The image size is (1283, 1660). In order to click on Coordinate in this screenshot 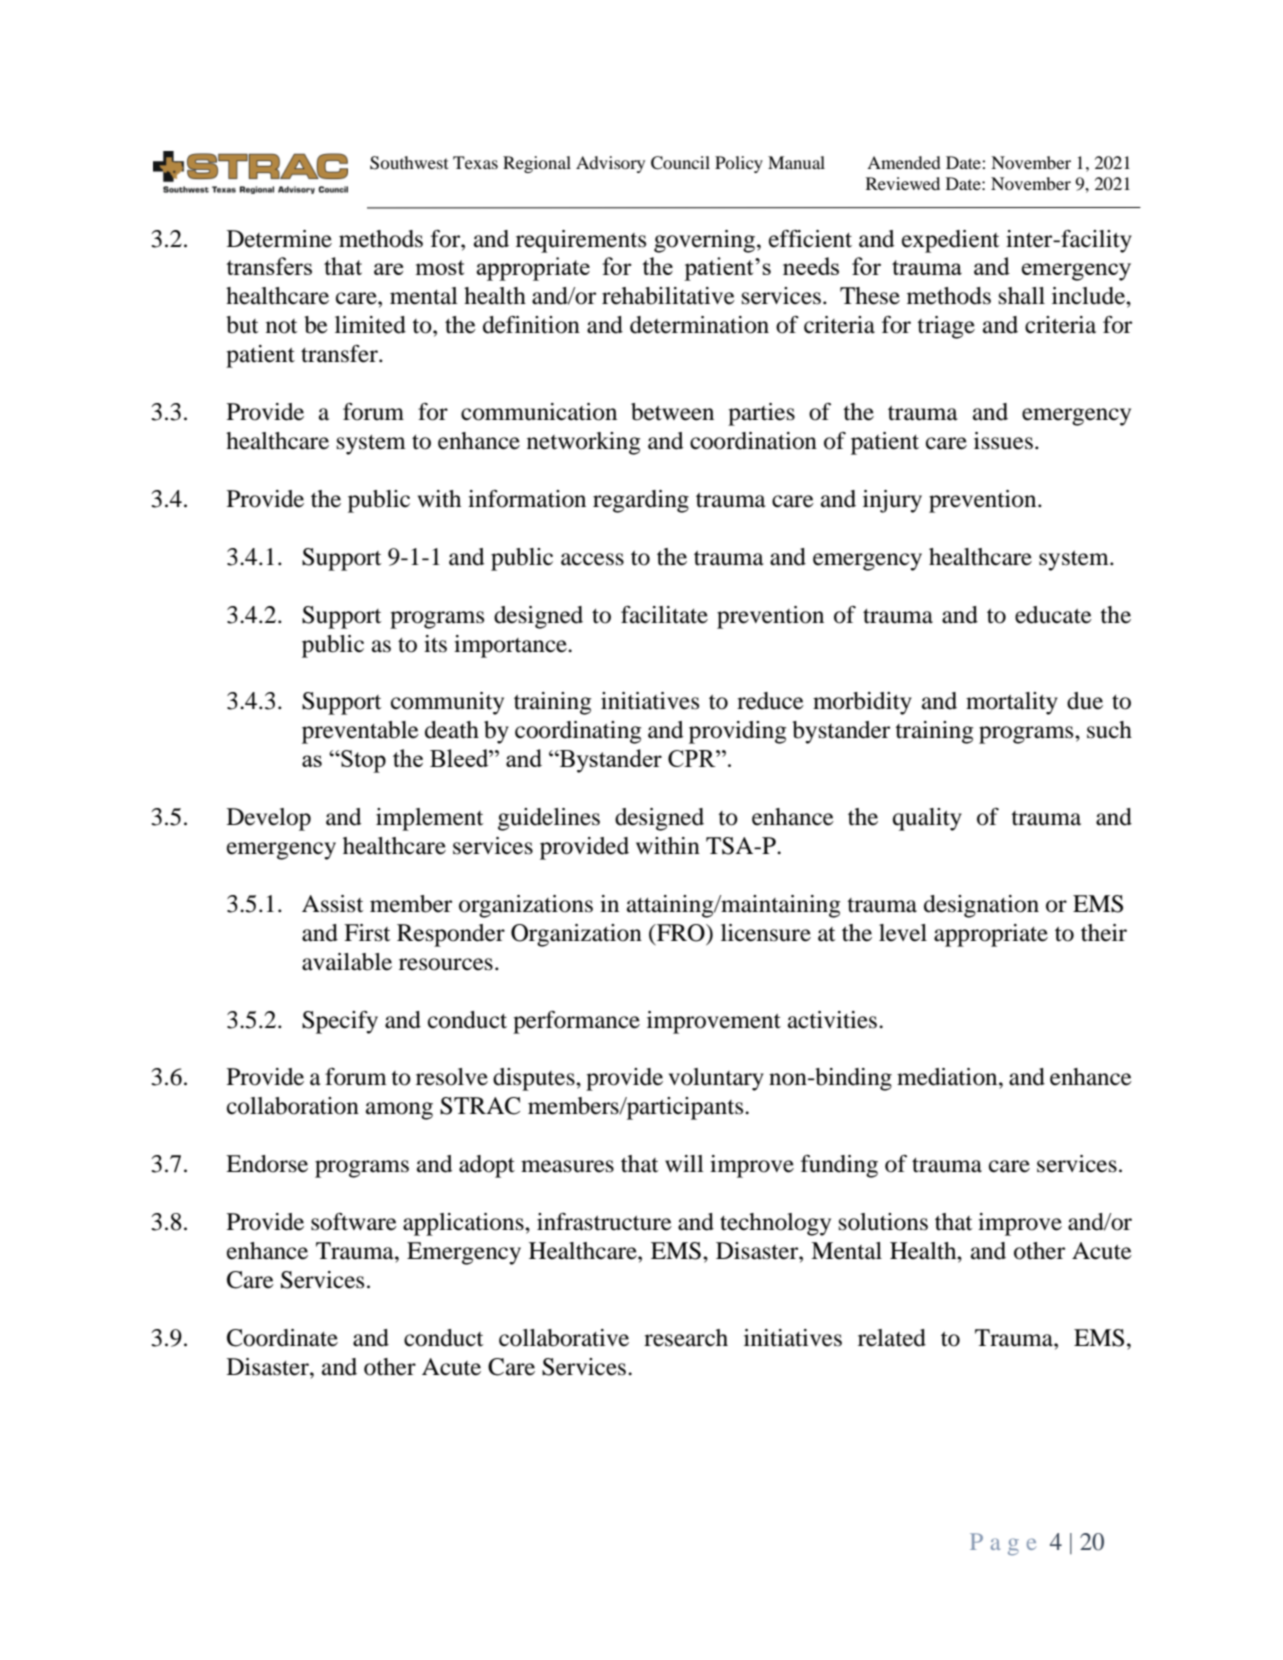, I will do `click(282, 1338)`.
